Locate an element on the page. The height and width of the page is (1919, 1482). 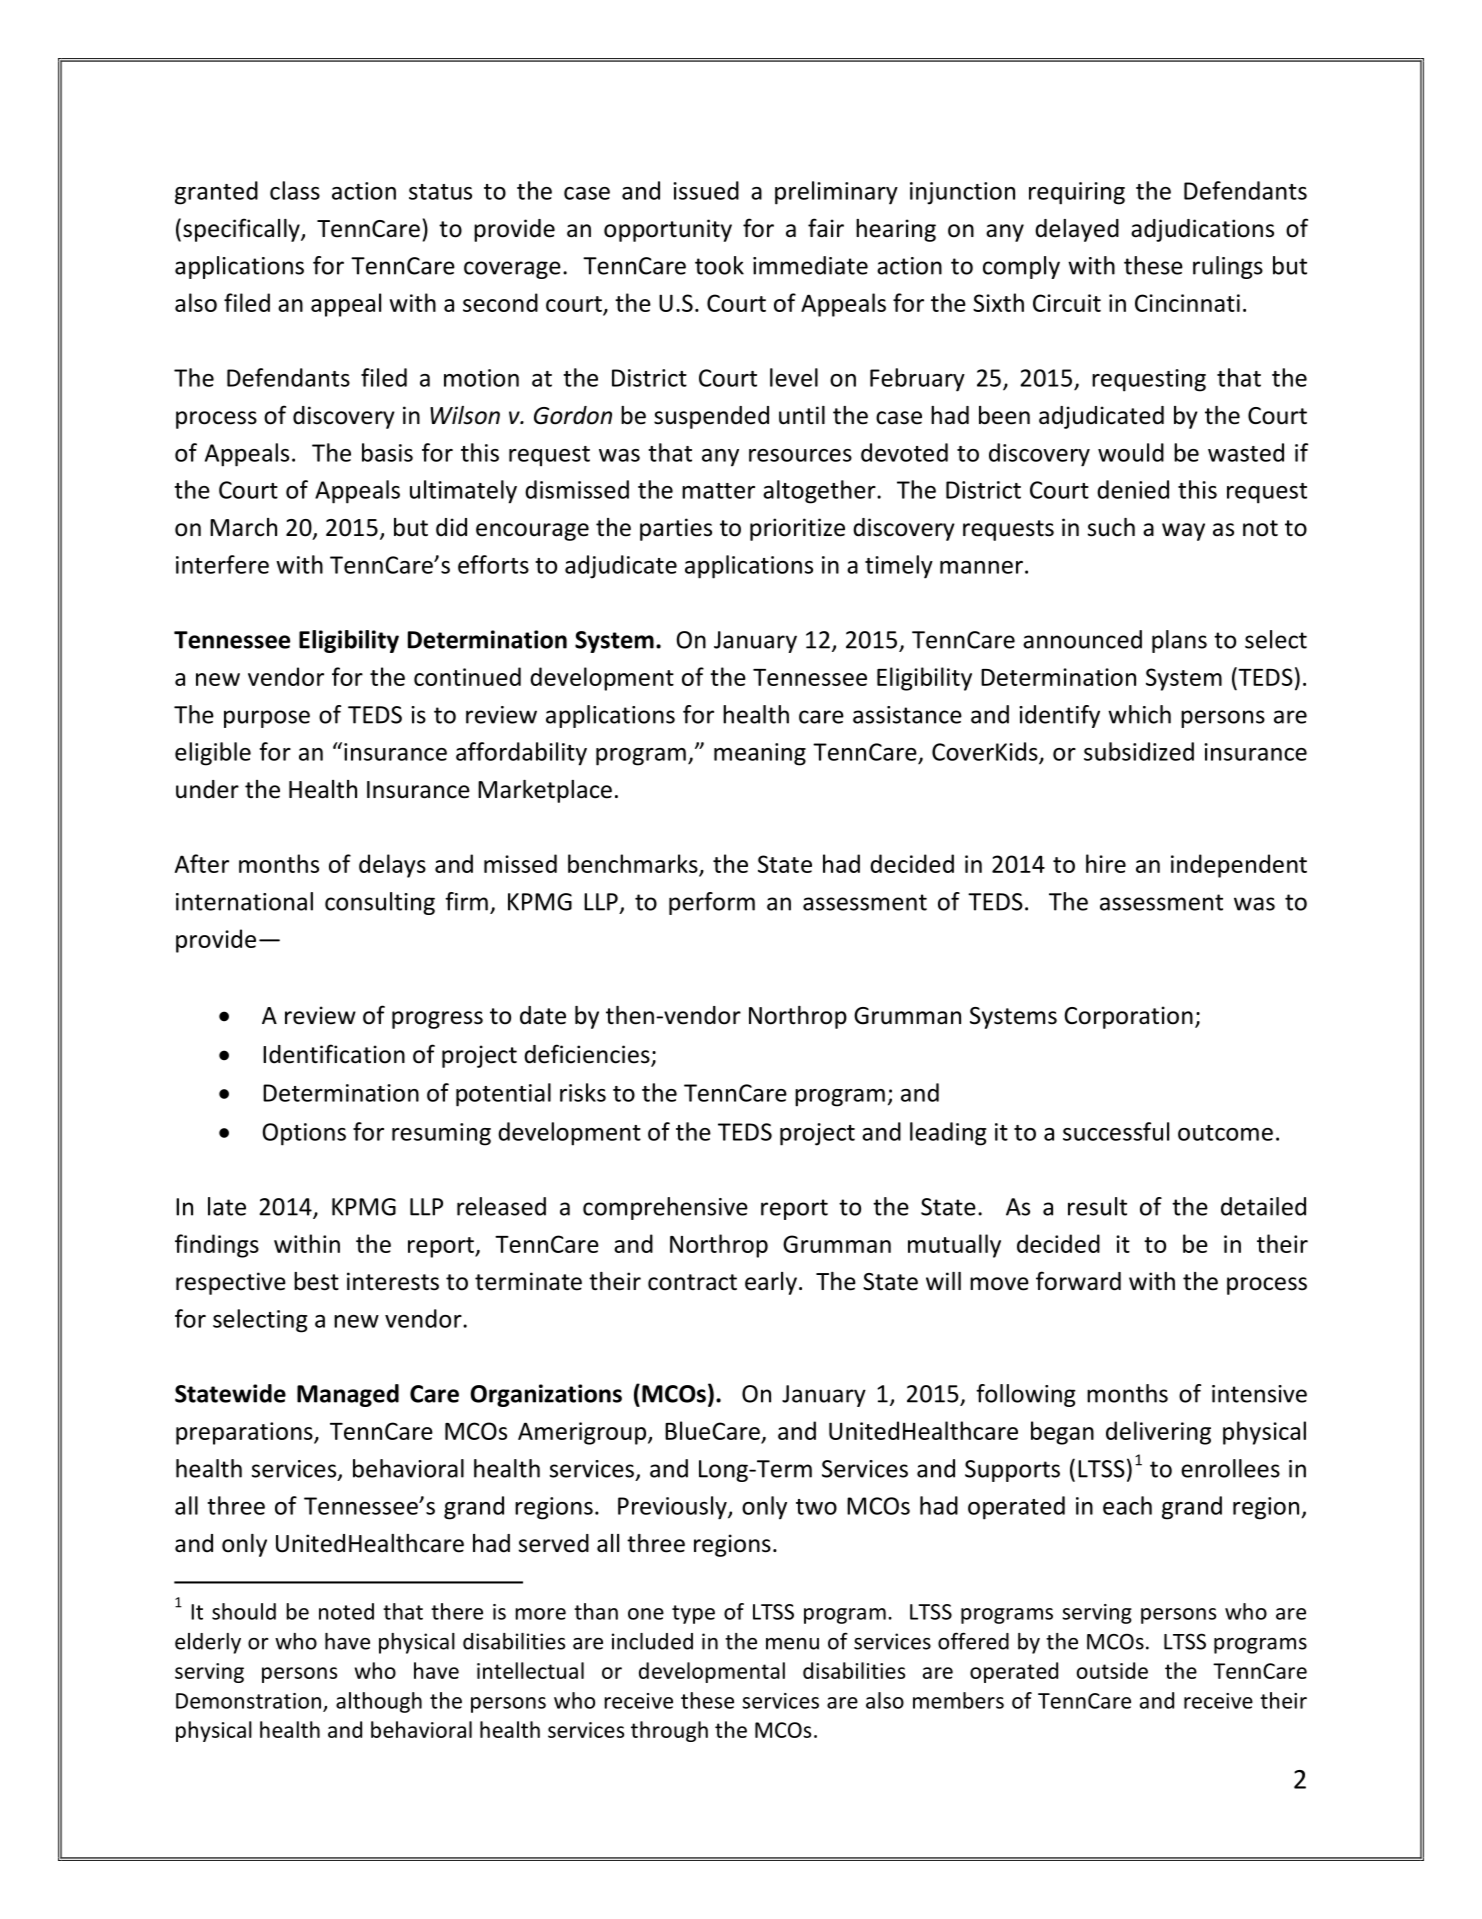
took is located at coordinates (719, 265).
